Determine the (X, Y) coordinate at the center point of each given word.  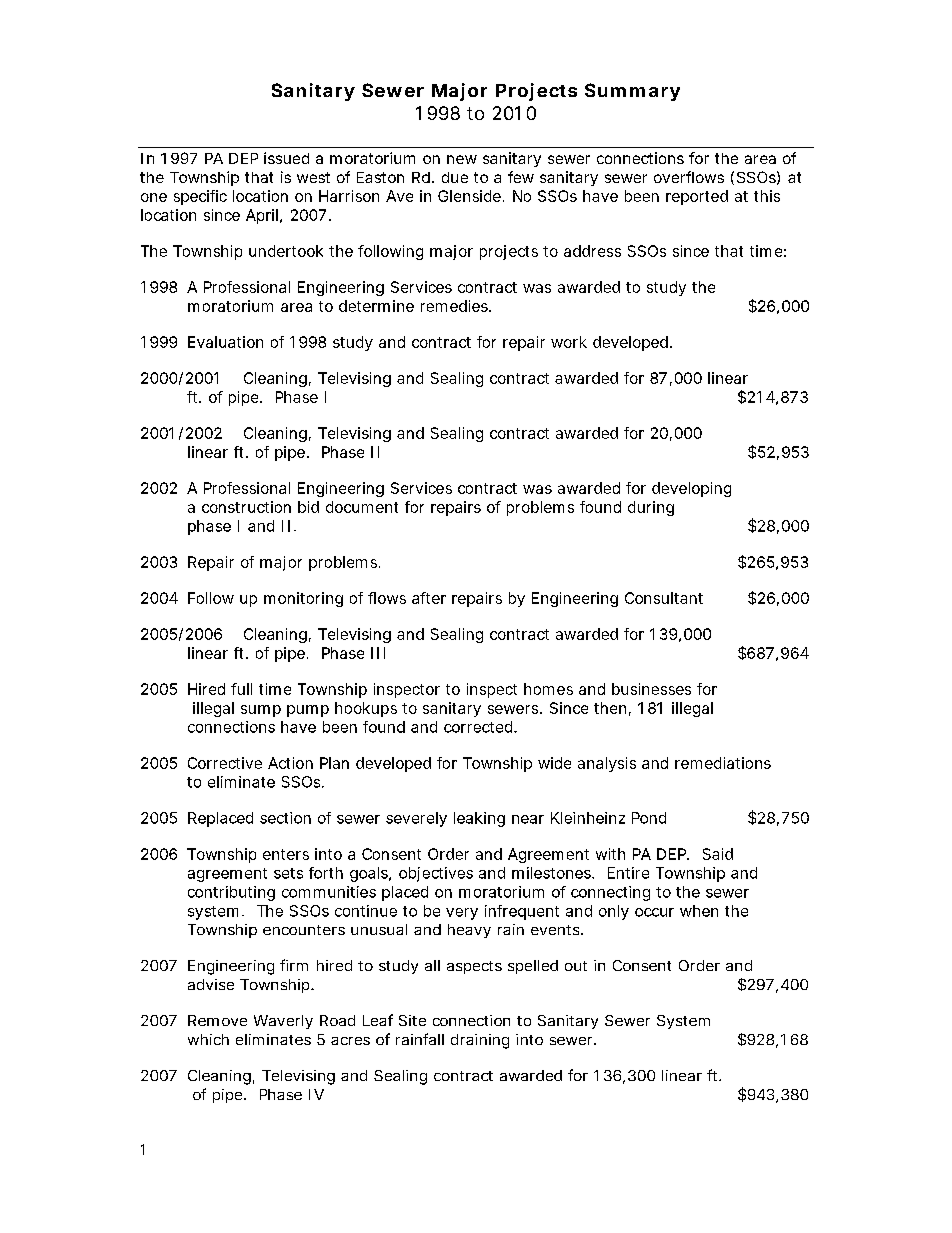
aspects (474, 967)
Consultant (664, 598)
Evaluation (225, 342)
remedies (455, 306)
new (462, 159)
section (285, 818)
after (429, 598)
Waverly (283, 1022)
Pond (649, 818)
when (699, 911)
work (569, 342)
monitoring (303, 599)
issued (286, 158)
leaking (479, 819)
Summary (632, 92)
